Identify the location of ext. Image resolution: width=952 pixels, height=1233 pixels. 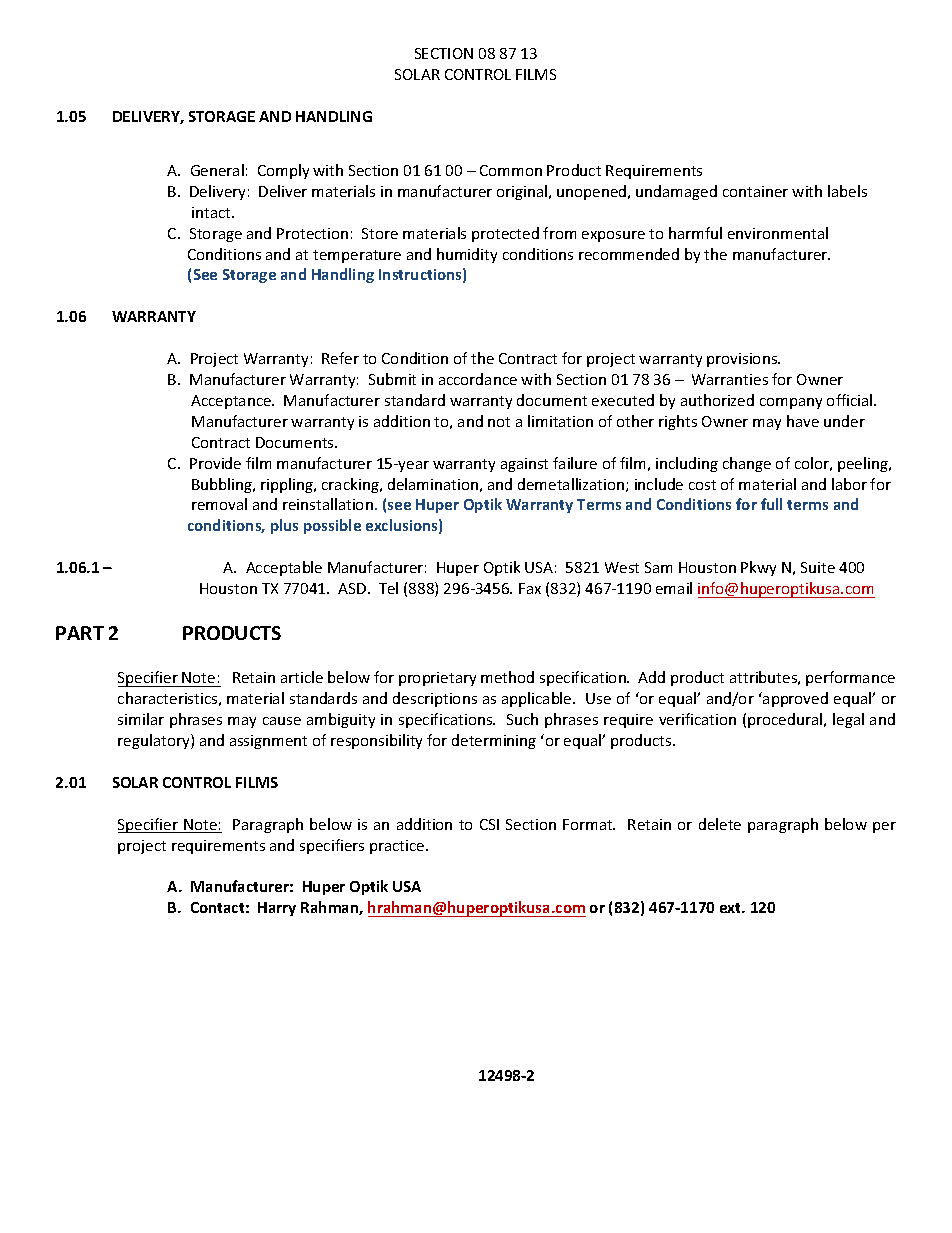
(732, 908).
